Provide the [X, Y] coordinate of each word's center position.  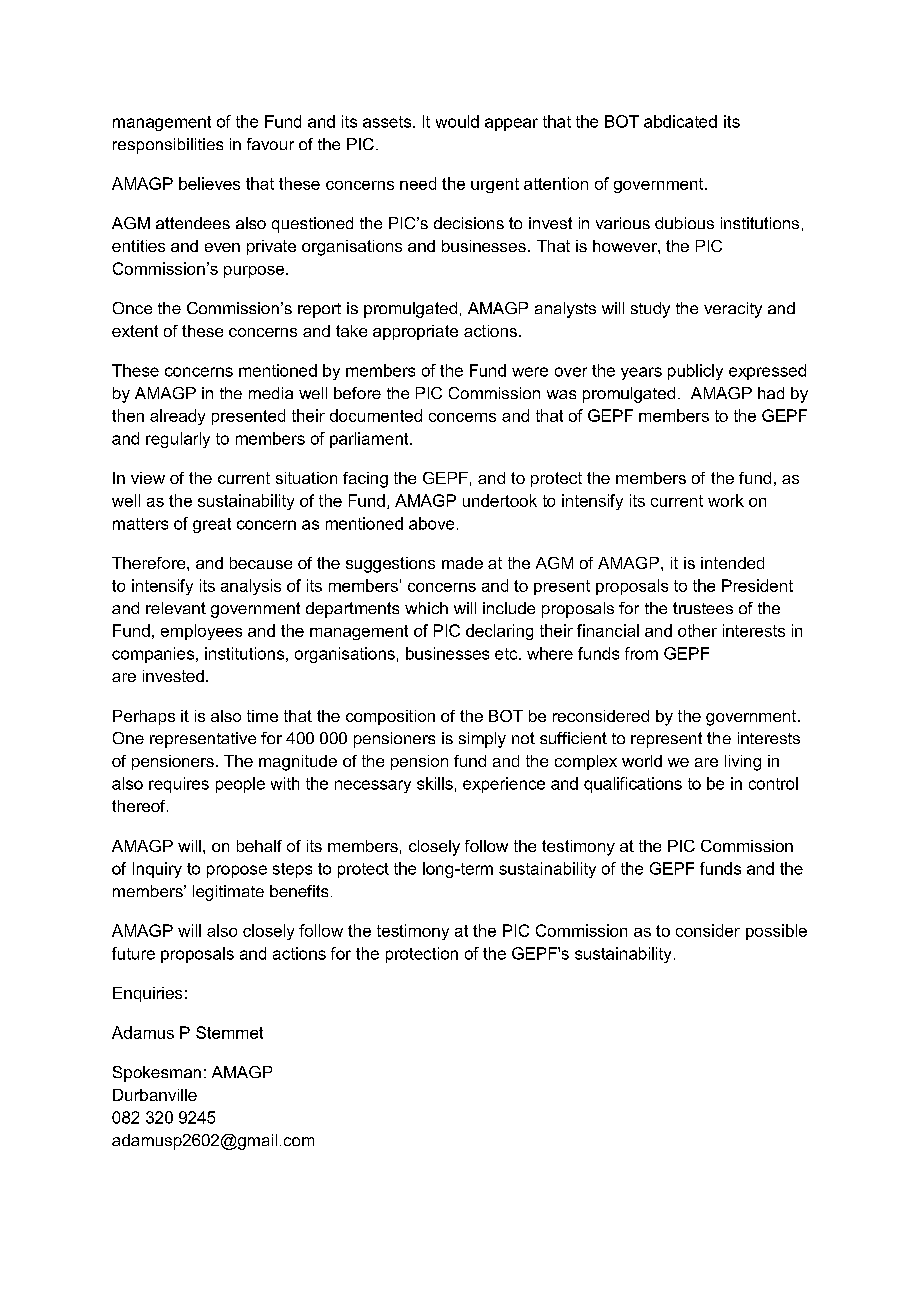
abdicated [680, 121]
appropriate [415, 332]
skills [435, 783]
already [177, 417]
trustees [703, 608]
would [457, 121]
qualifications [633, 785]
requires [179, 785]
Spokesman [157, 1074]
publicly [695, 372]
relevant [176, 608]
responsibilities [168, 146]
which [426, 608]
